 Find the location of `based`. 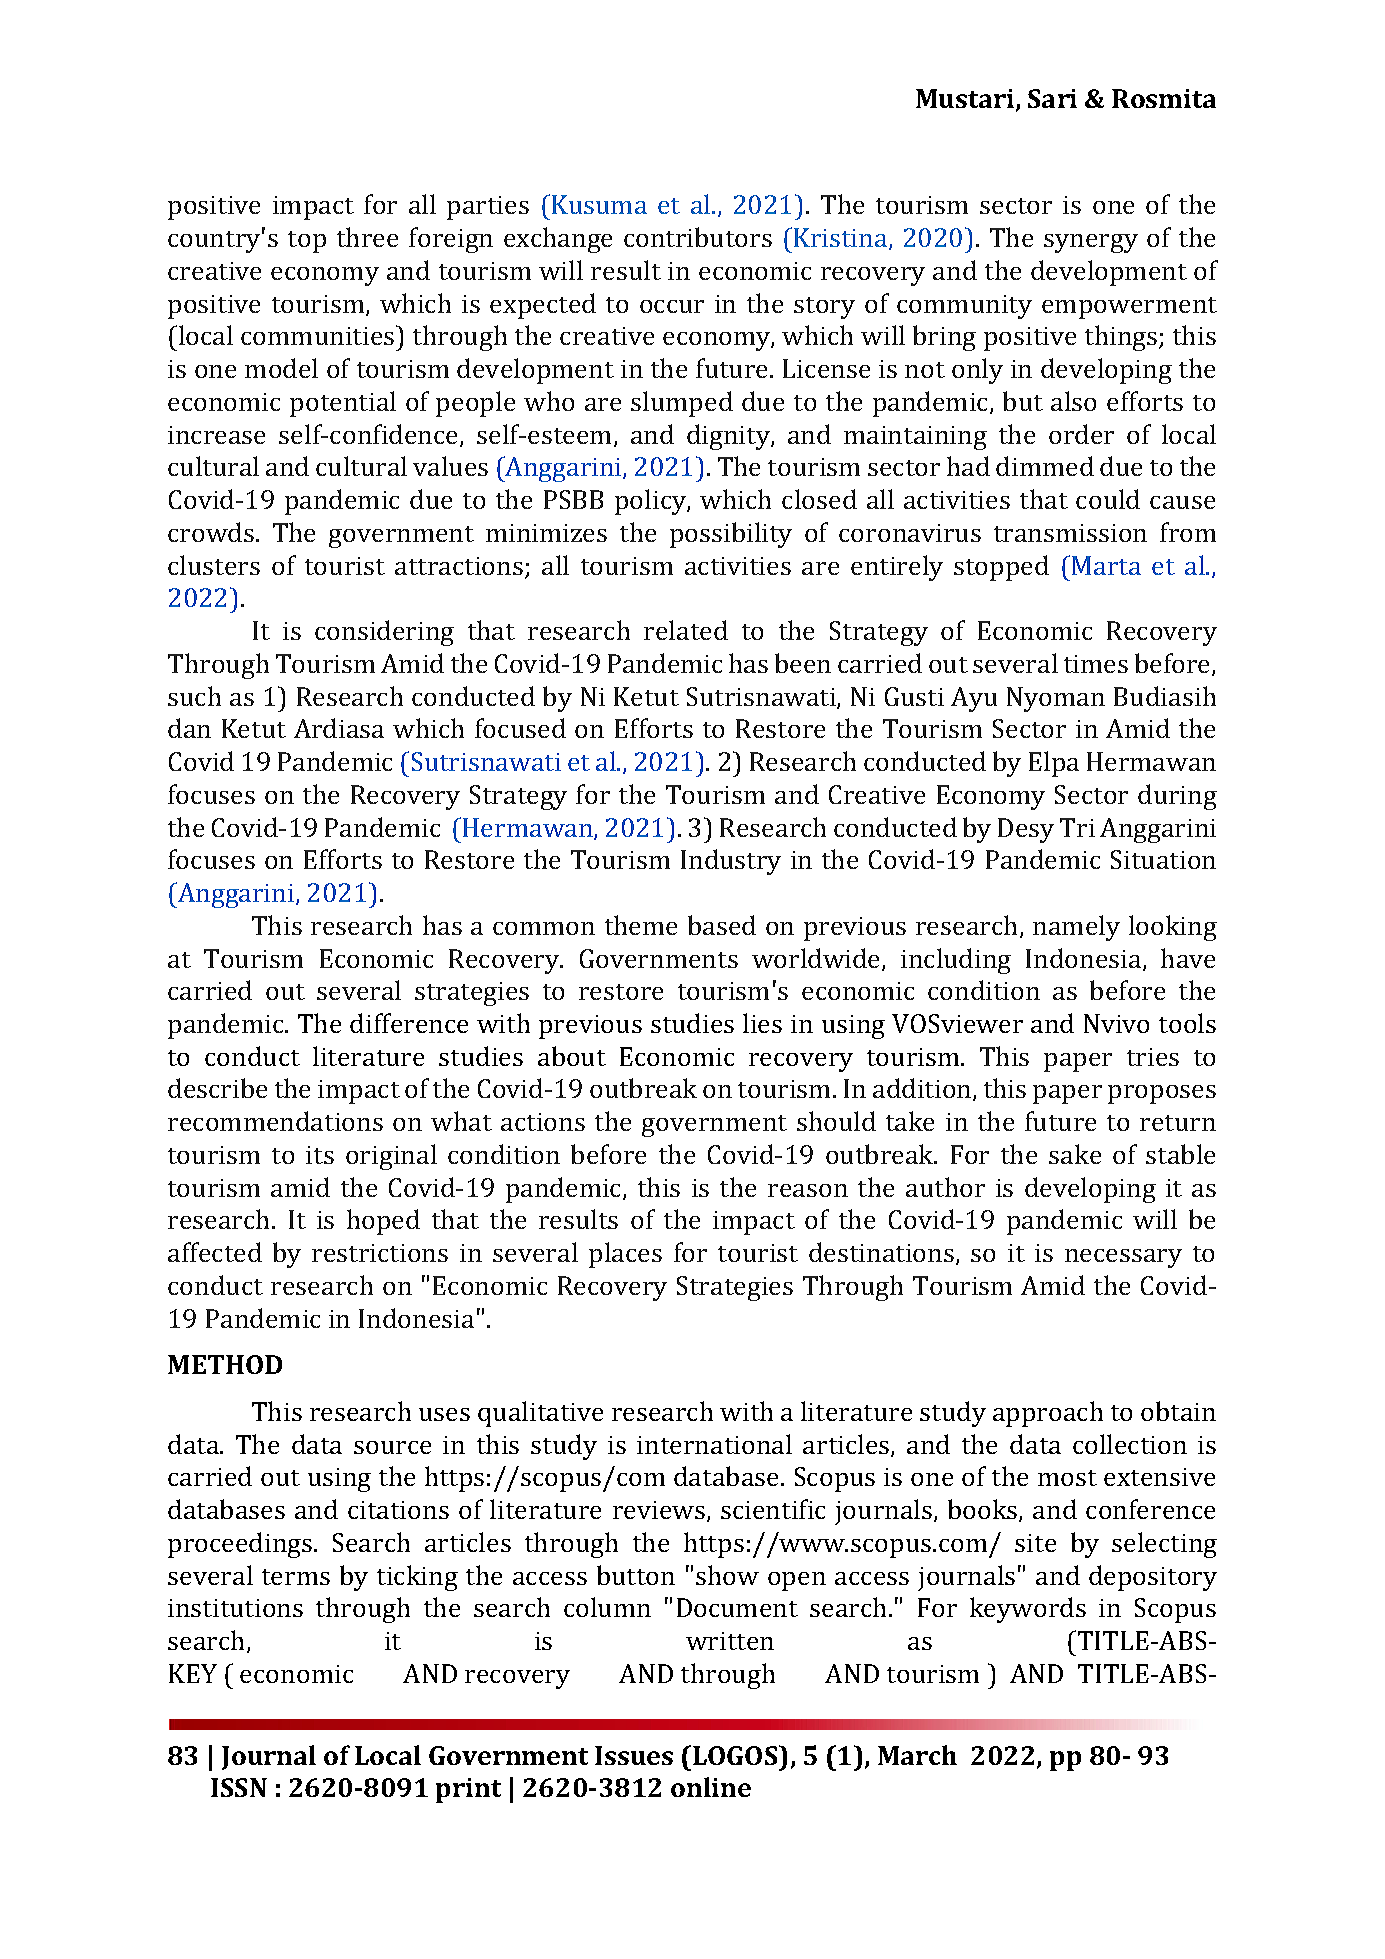

based is located at coordinates (722, 925).
